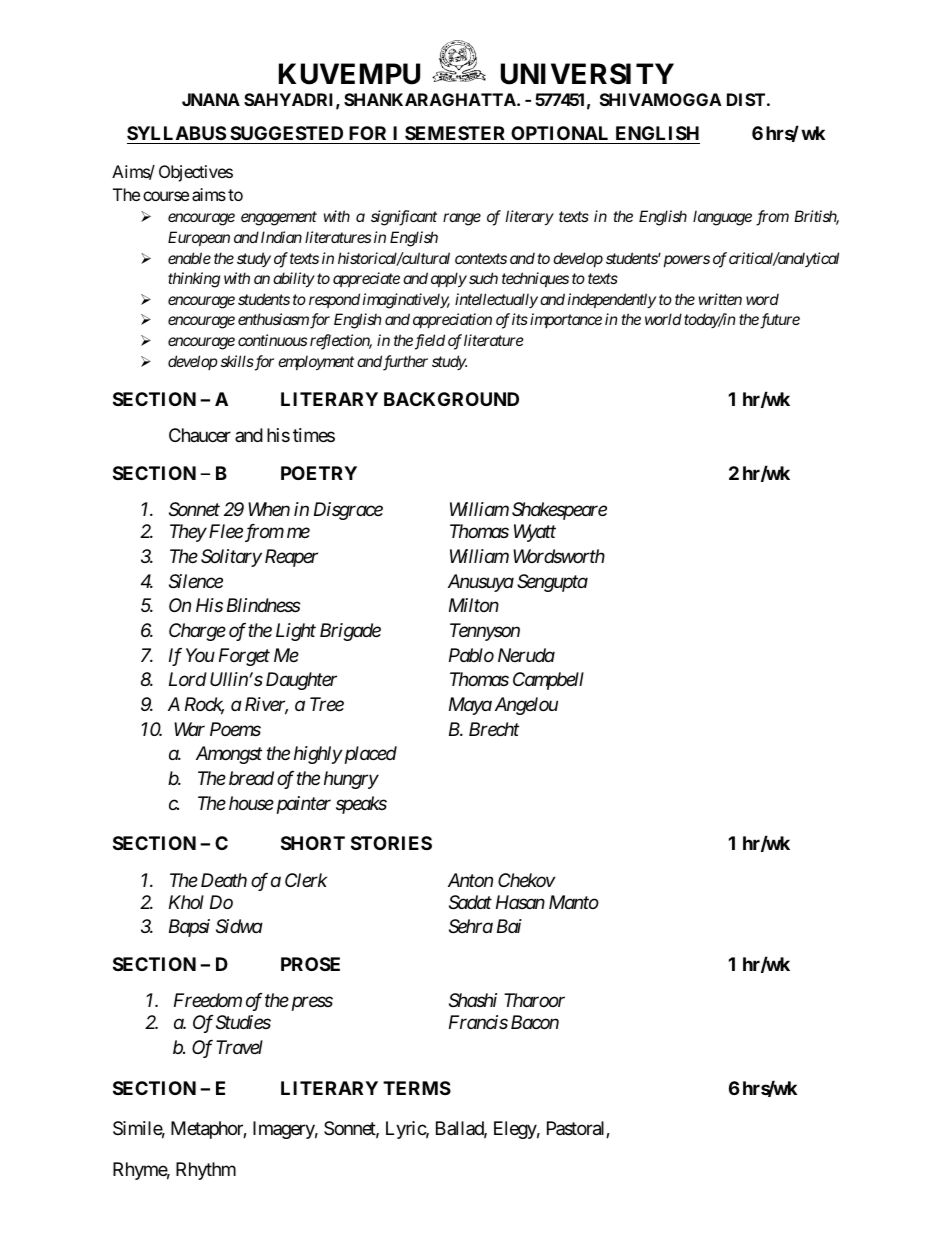 This image has width=952, height=1233. Describe the element at coordinates (455, 133) in the image. I see `SEMESTER` at that location.
